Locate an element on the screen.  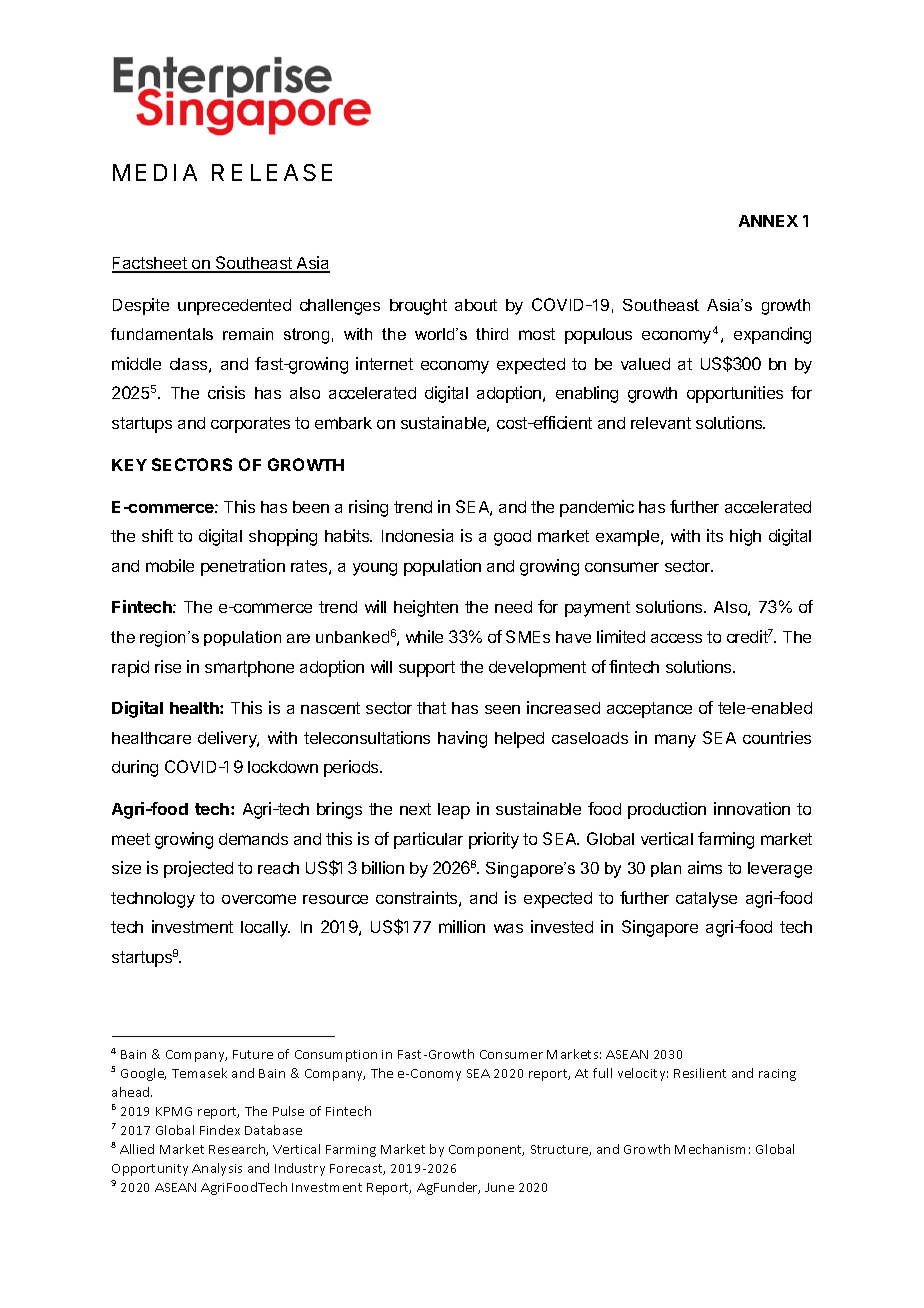
projected is located at coordinates (198, 869).
